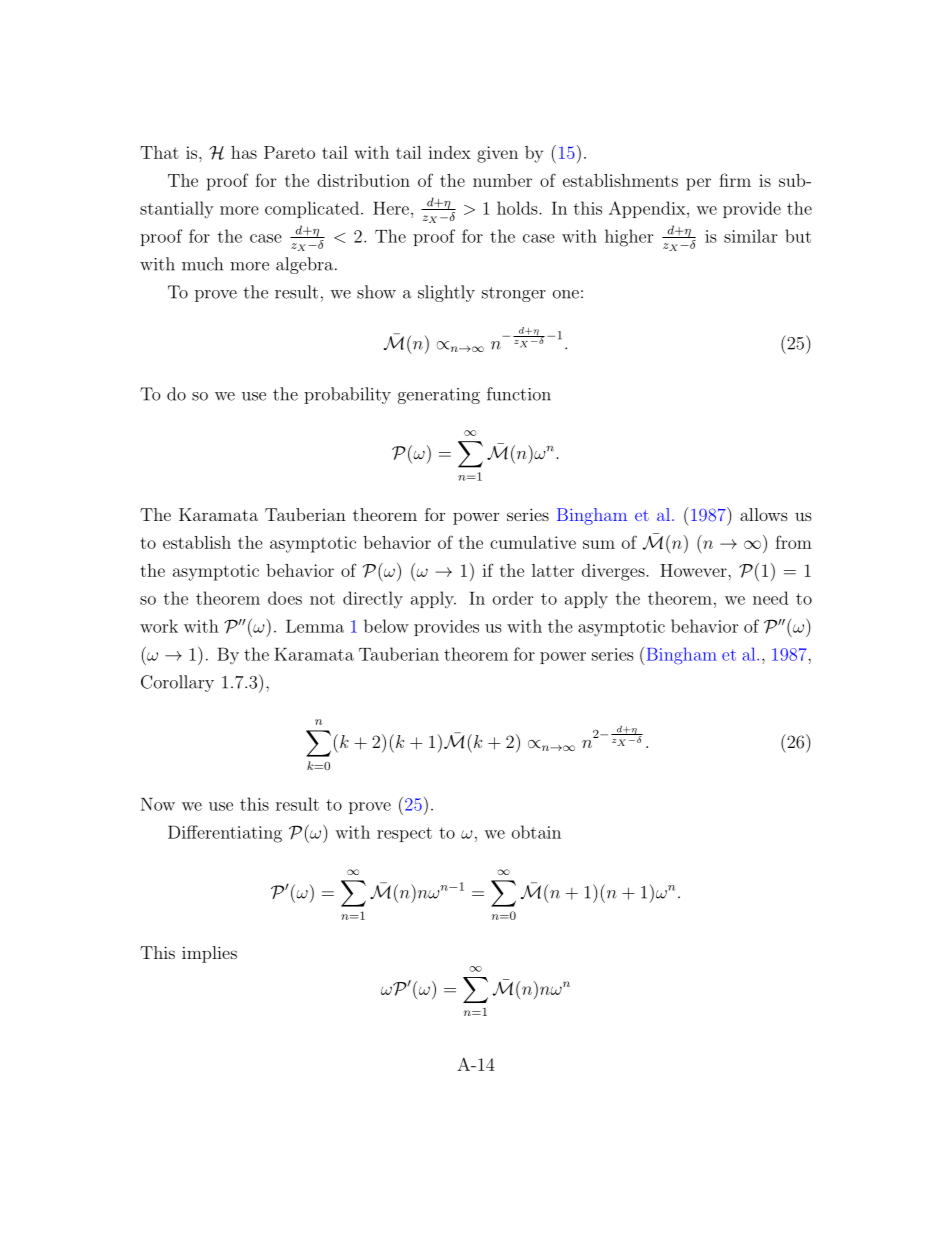  I want to click on much, so click(202, 264).
